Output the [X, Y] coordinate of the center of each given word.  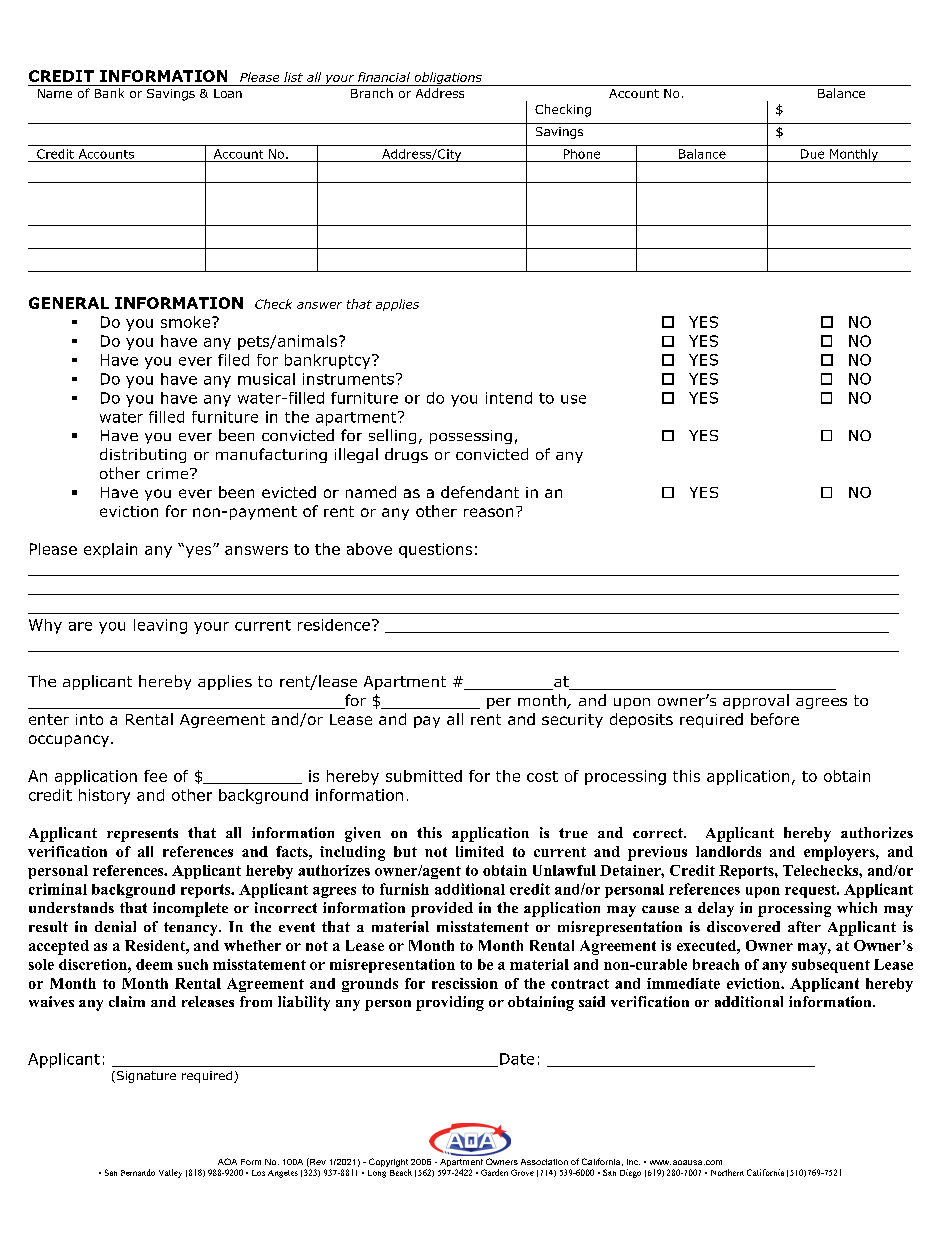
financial [384, 77]
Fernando [138, 1172]
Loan [228, 93]
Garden [494, 1172]
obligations [448, 79]
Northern [727, 1172]
